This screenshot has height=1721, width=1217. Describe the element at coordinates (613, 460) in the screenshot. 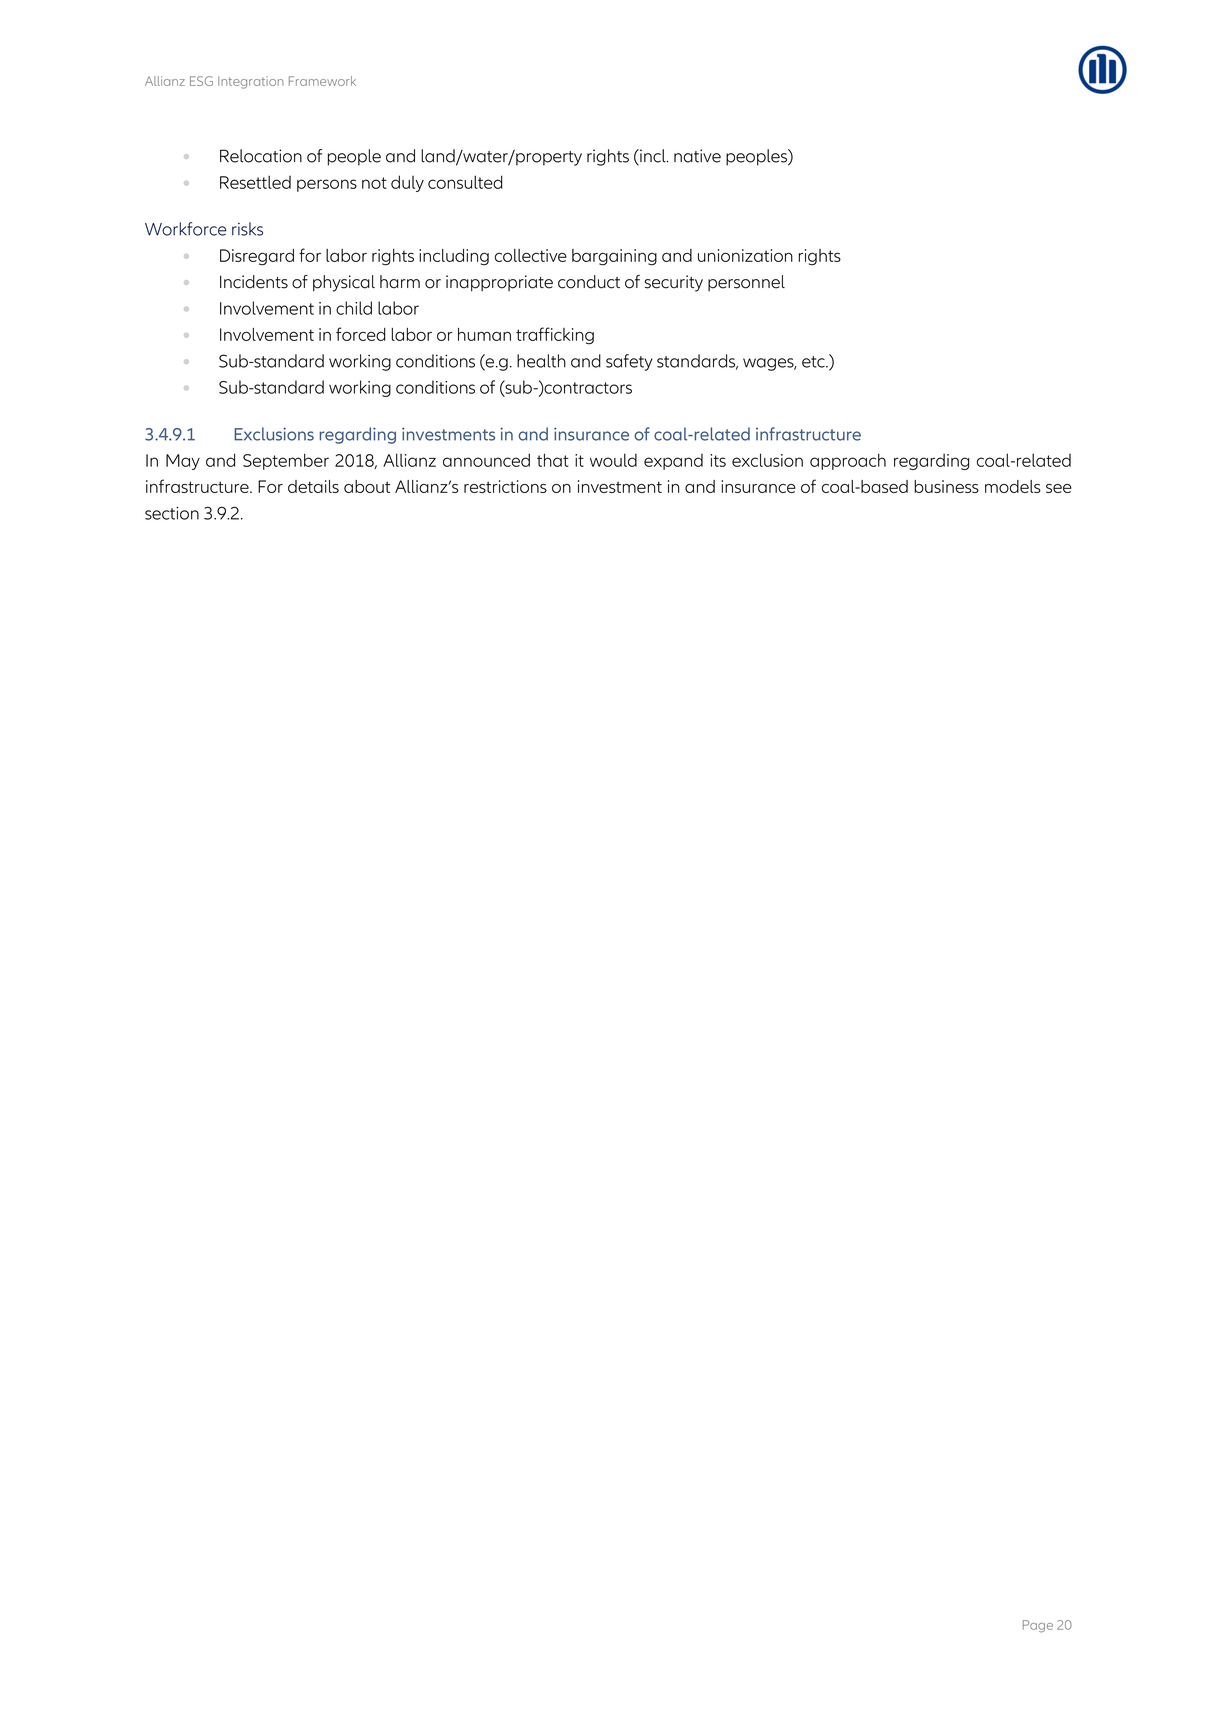

I see `would` at that location.
